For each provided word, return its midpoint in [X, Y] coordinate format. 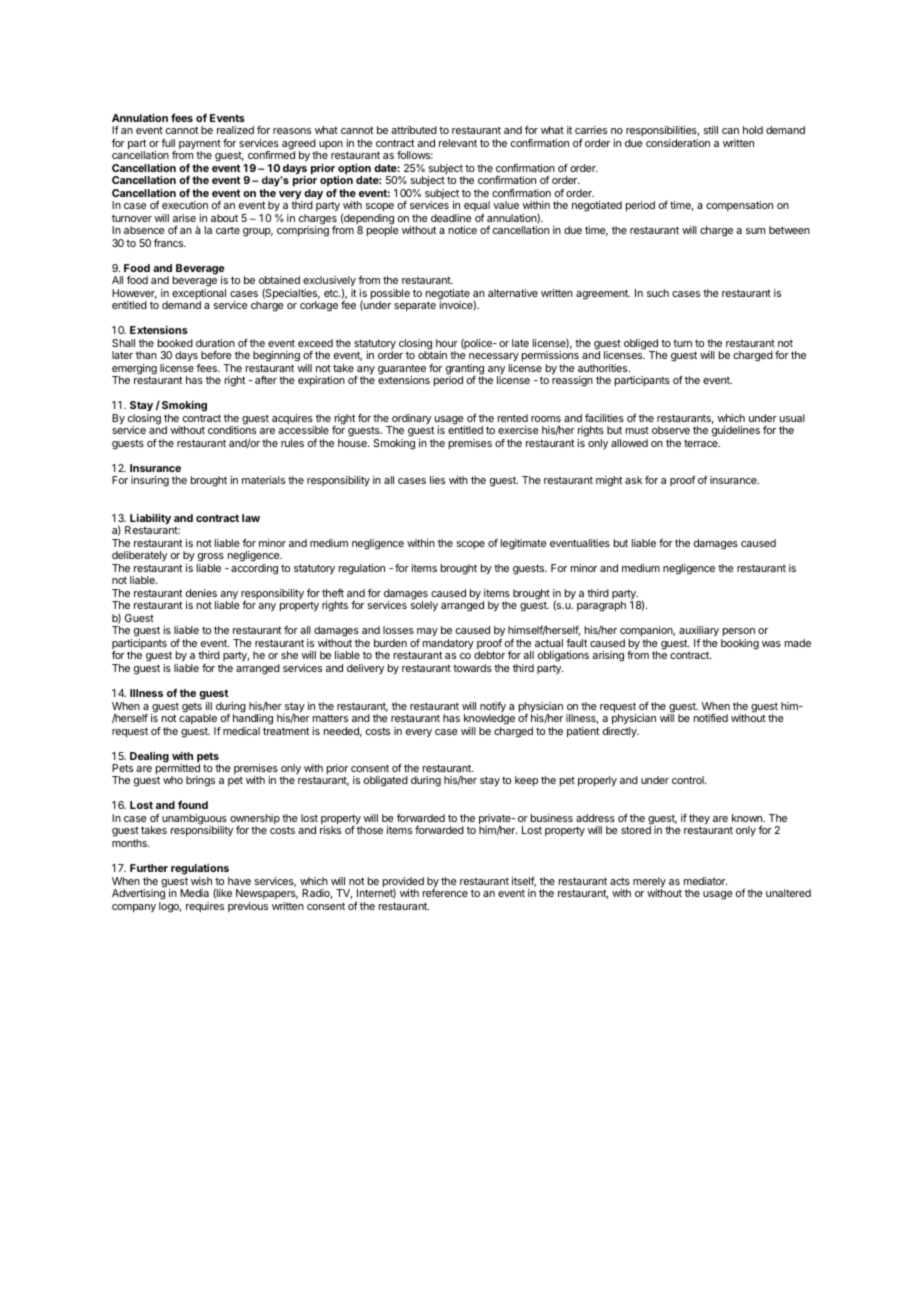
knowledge [489, 718]
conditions [232, 430]
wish [201, 881]
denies [201, 593]
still [711, 130]
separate [415, 306]
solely [424, 606]
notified [711, 718]
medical [241, 731]
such [658, 293]
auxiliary [699, 633]
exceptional [199, 295]
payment [200, 145]
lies [437, 480]
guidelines [736, 431]
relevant [458, 143]
